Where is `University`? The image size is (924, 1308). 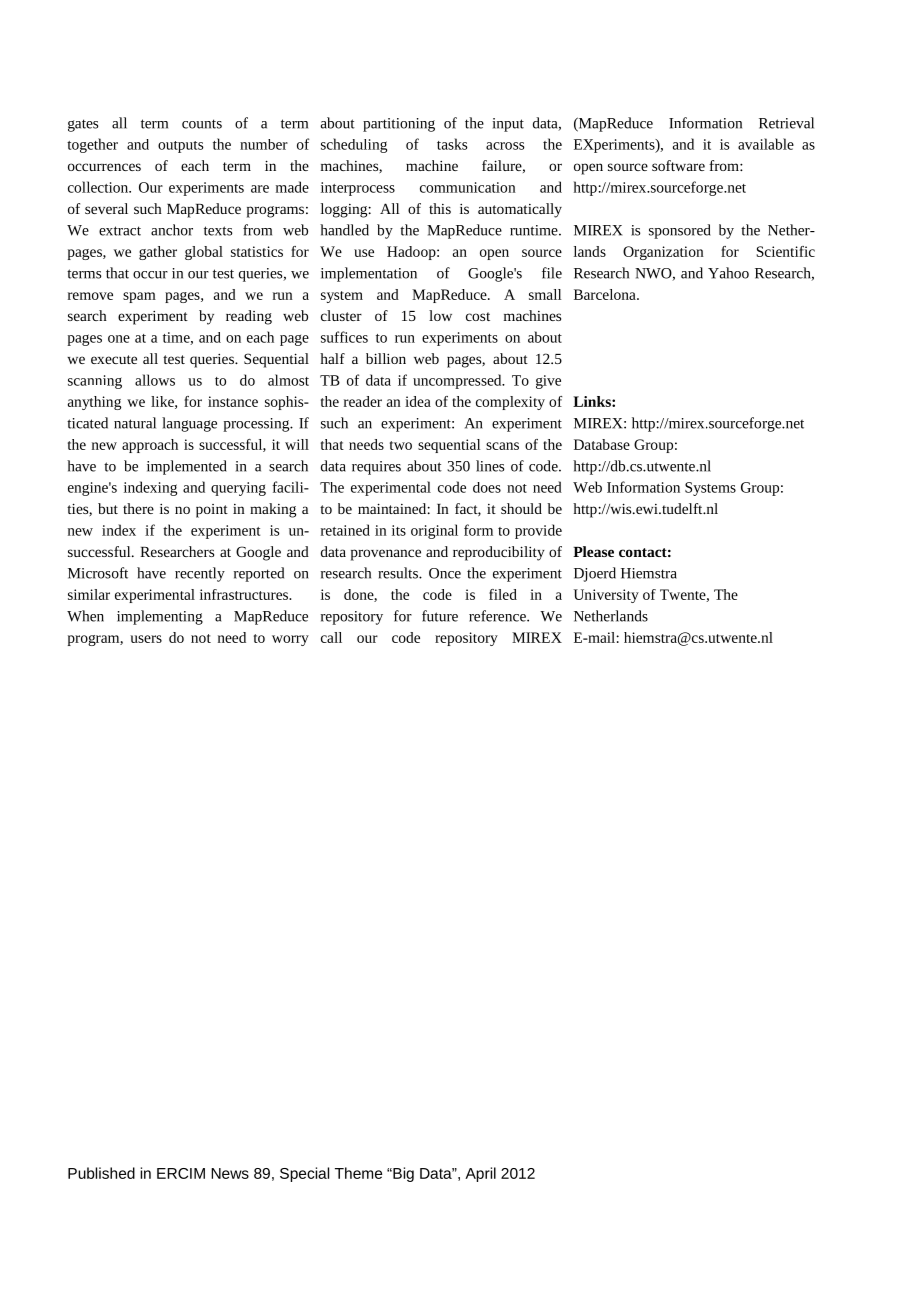
University is located at coordinates (606, 596).
